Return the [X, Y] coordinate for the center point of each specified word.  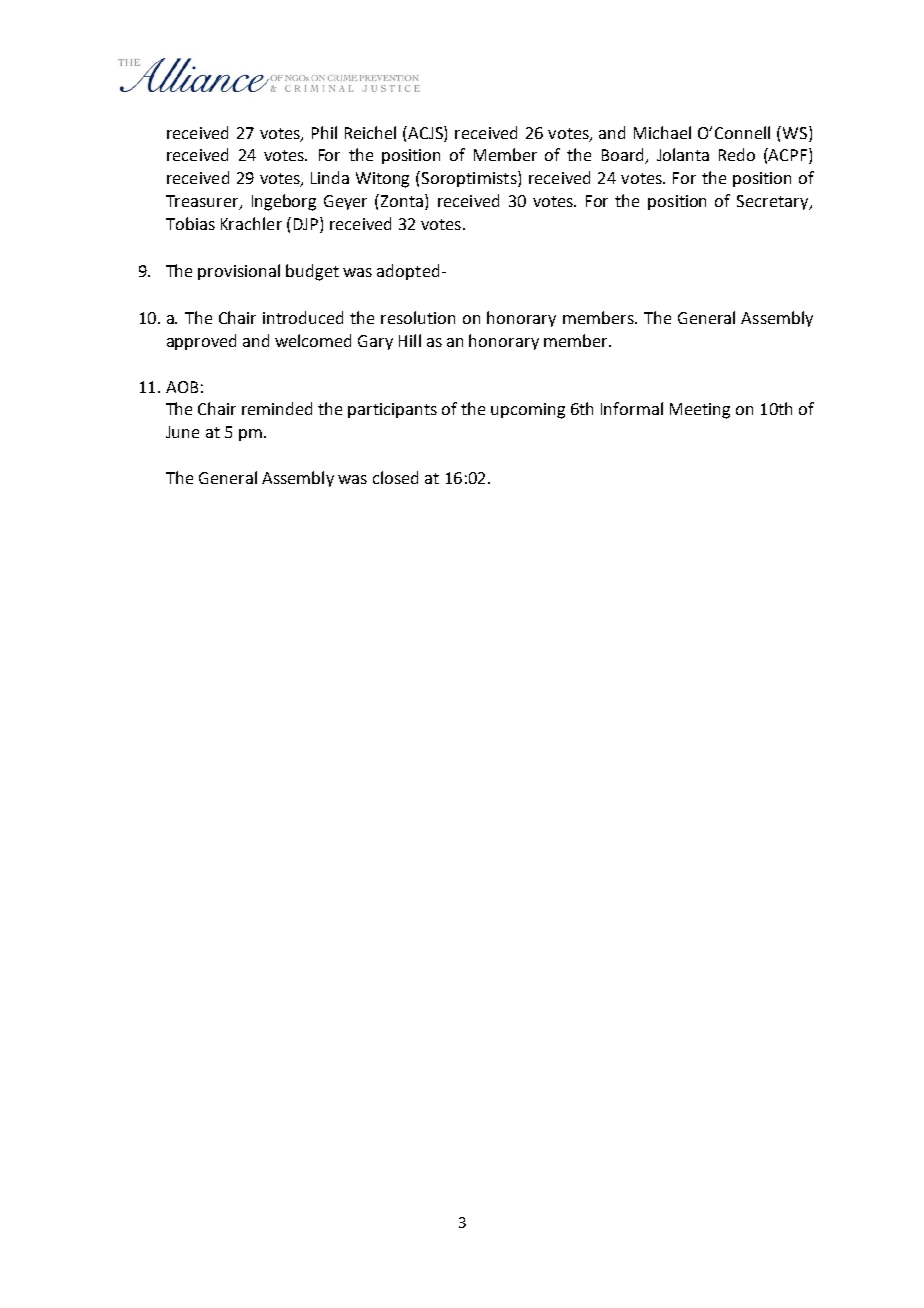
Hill [410, 340]
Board [624, 156]
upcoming [528, 411]
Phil [324, 132]
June [182, 432]
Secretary [774, 202]
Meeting [700, 411]
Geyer [345, 202]
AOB [182, 387]
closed [395, 477]
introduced [303, 317]
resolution [418, 317]
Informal [632, 408]
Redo [737, 154]
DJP [307, 223]
